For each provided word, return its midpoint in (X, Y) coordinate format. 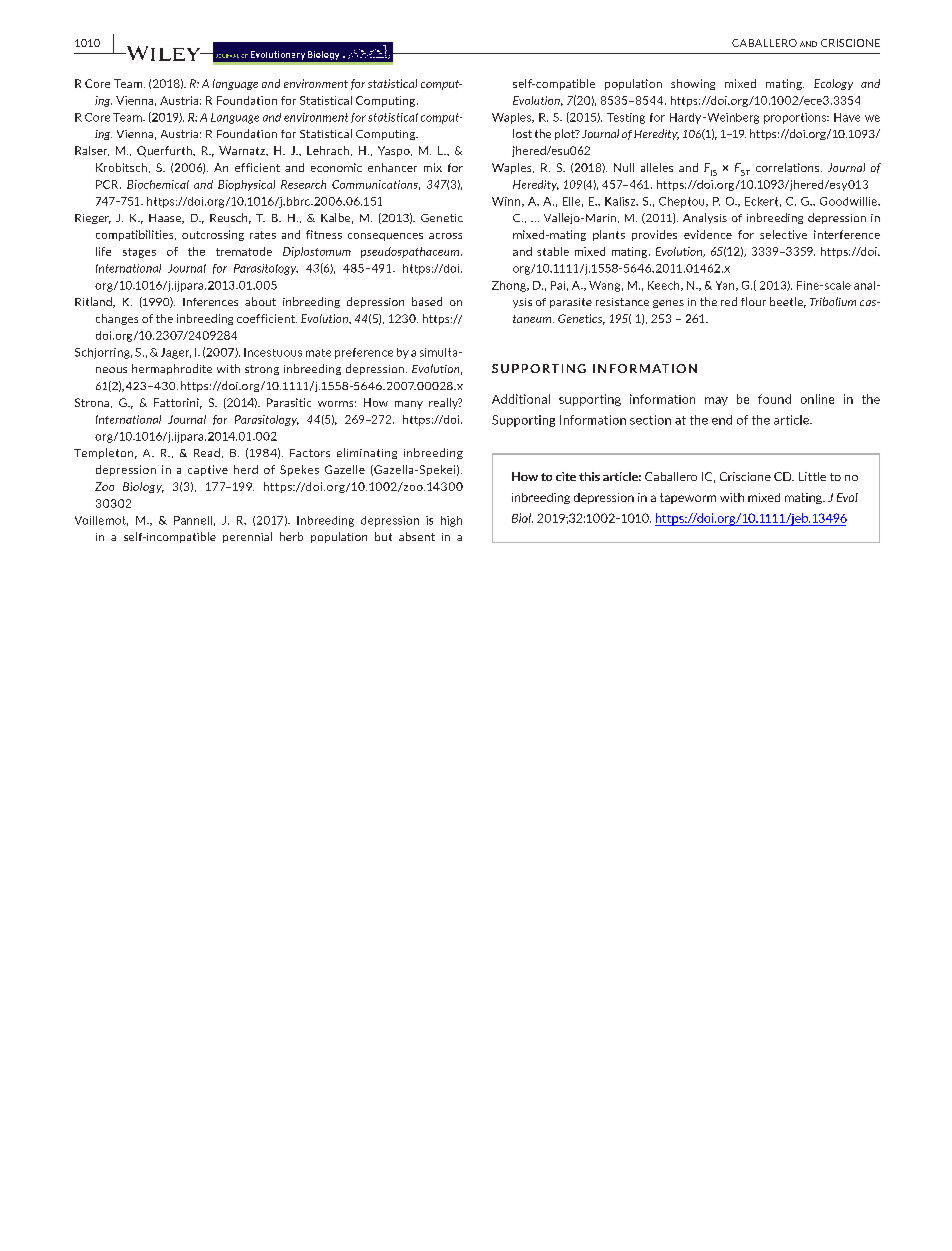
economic (336, 167)
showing (693, 84)
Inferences (210, 302)
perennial (247, 537)
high (451, 521)
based (427, 301)
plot (566, 134)
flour (753, 301)
